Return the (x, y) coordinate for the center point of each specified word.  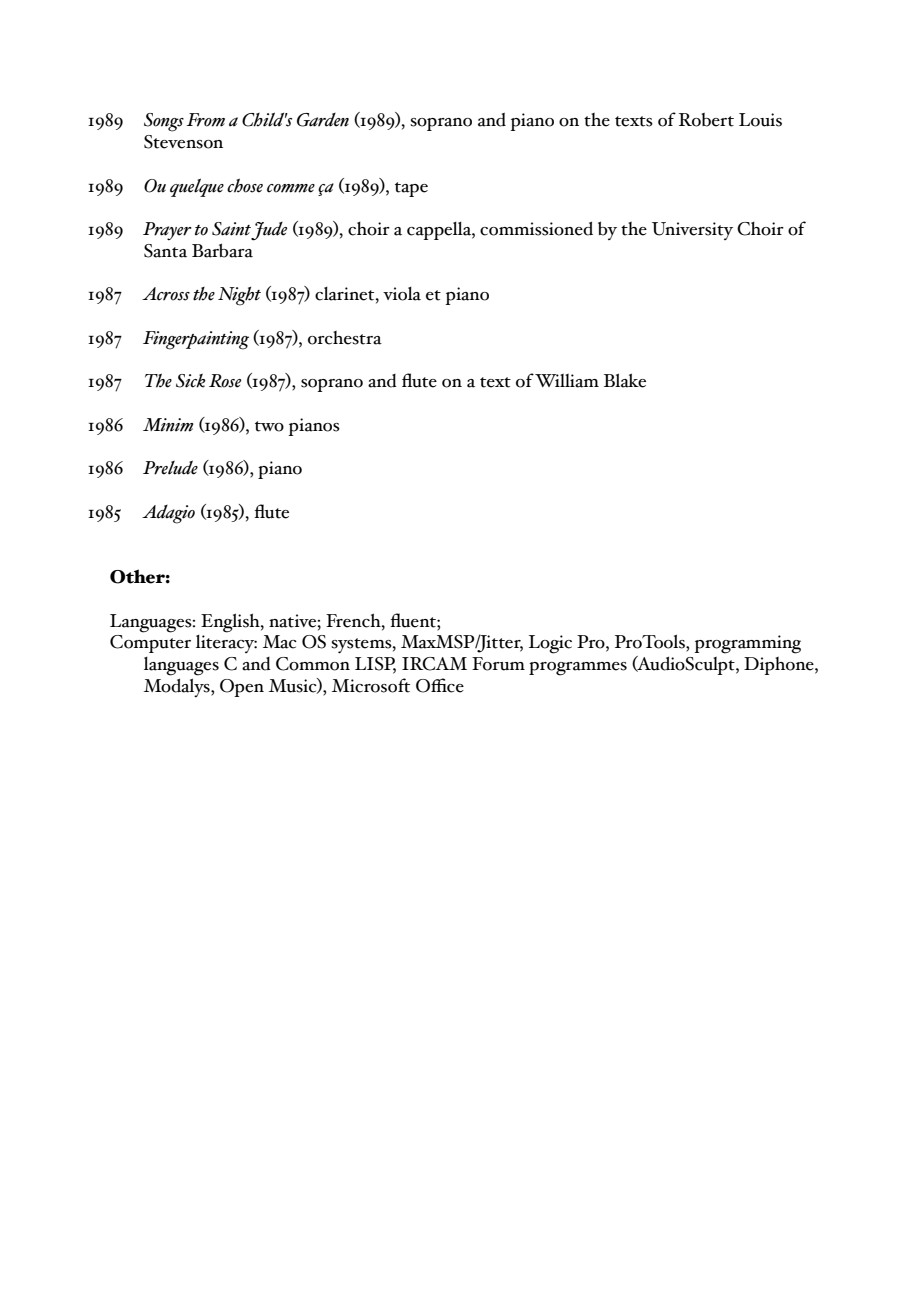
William (567, 381)
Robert (706, 120)
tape (411, 189)
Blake (625, 380)
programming (748, 644)
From (205, 120)
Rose (225, 381)
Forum (498, 664)
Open (242, 688)
